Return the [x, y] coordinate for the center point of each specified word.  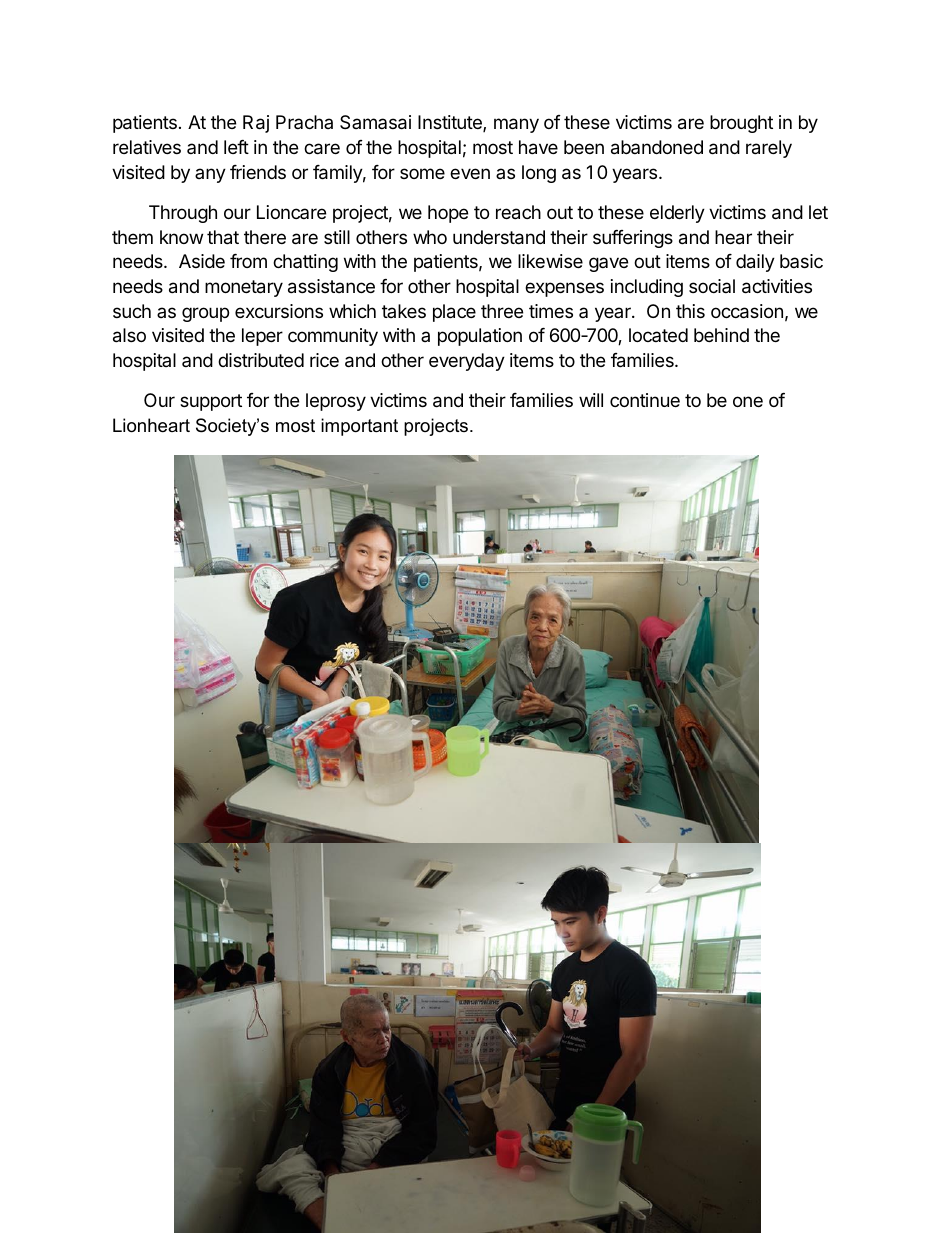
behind [721, 335]
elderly [677, 214]
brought [741, 124]
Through [183, 214]
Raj [256, 124]
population [480, 337]
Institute [451, 123]
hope [448, 214]
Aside [202, 261]
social [712, 286]
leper [262, 337]
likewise [550, 261]
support [211, 402]
